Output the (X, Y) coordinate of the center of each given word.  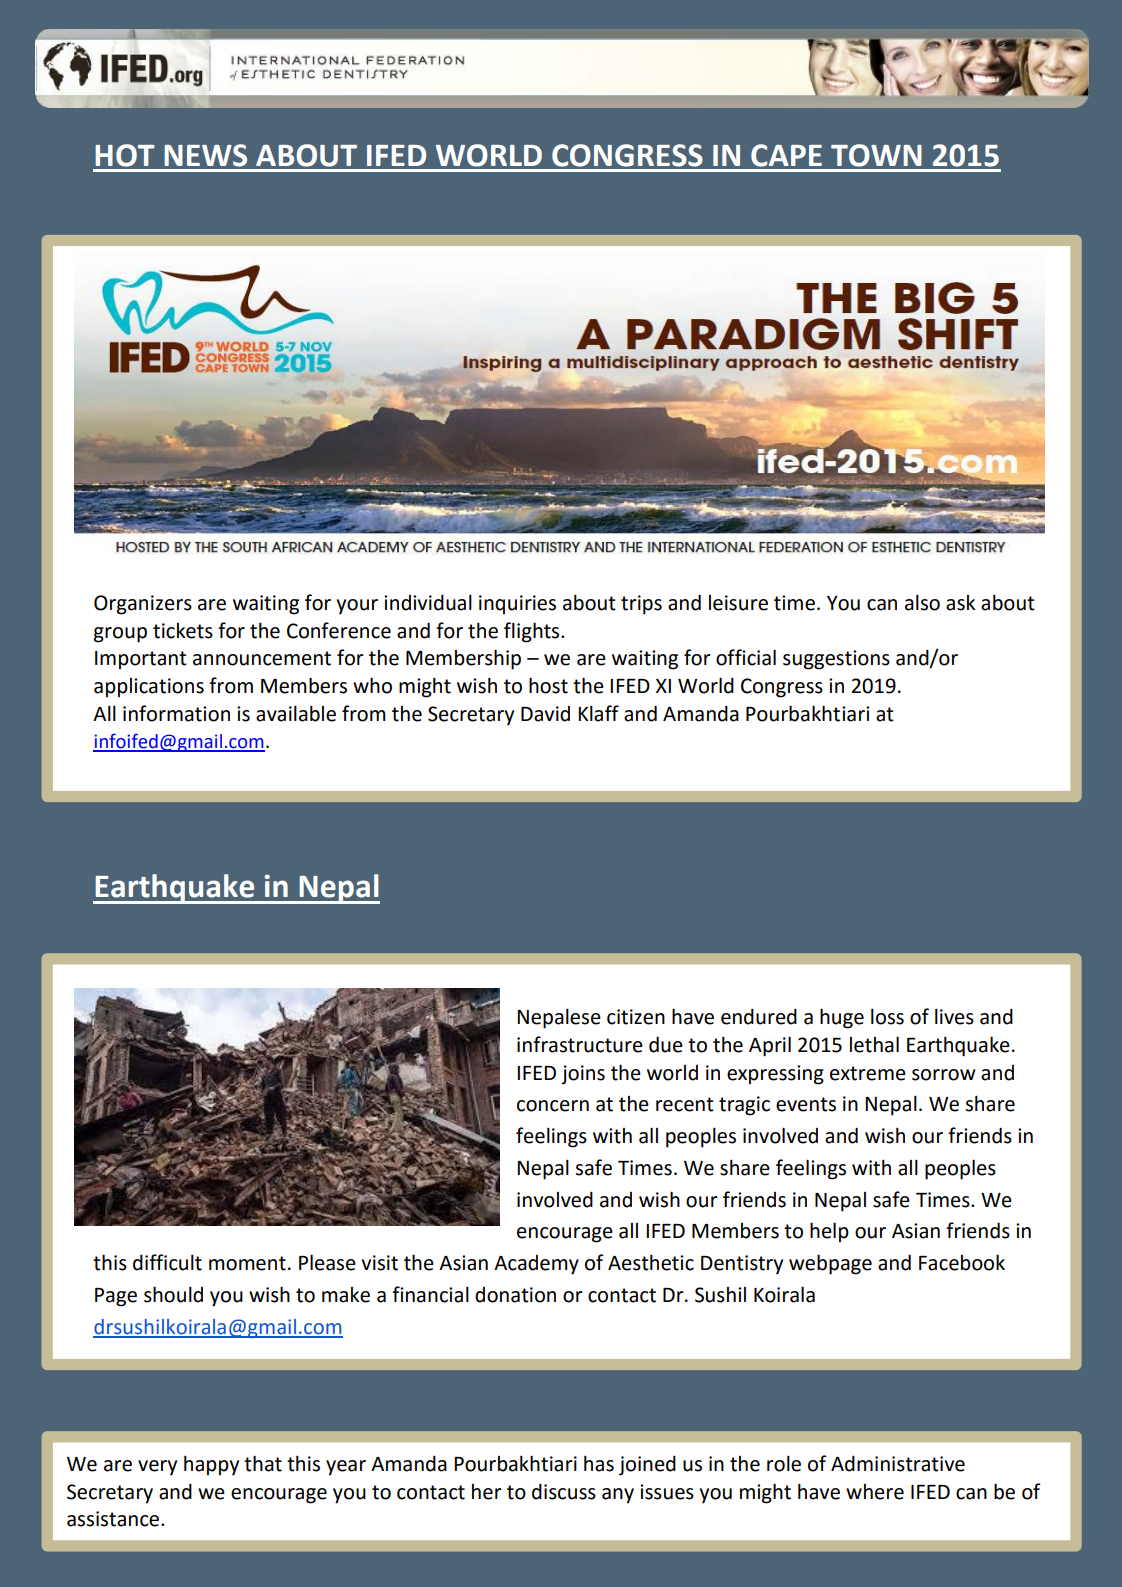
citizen (636, 1017)
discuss (564, 1492)
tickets (183, 631)
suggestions (836, 660)
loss (887, 1017)
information (176, 713)
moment (247, 1263)
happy (211, 1466)
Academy (536, 1265)
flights (533, 632)
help (829, 1232)
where (875, 1492)
